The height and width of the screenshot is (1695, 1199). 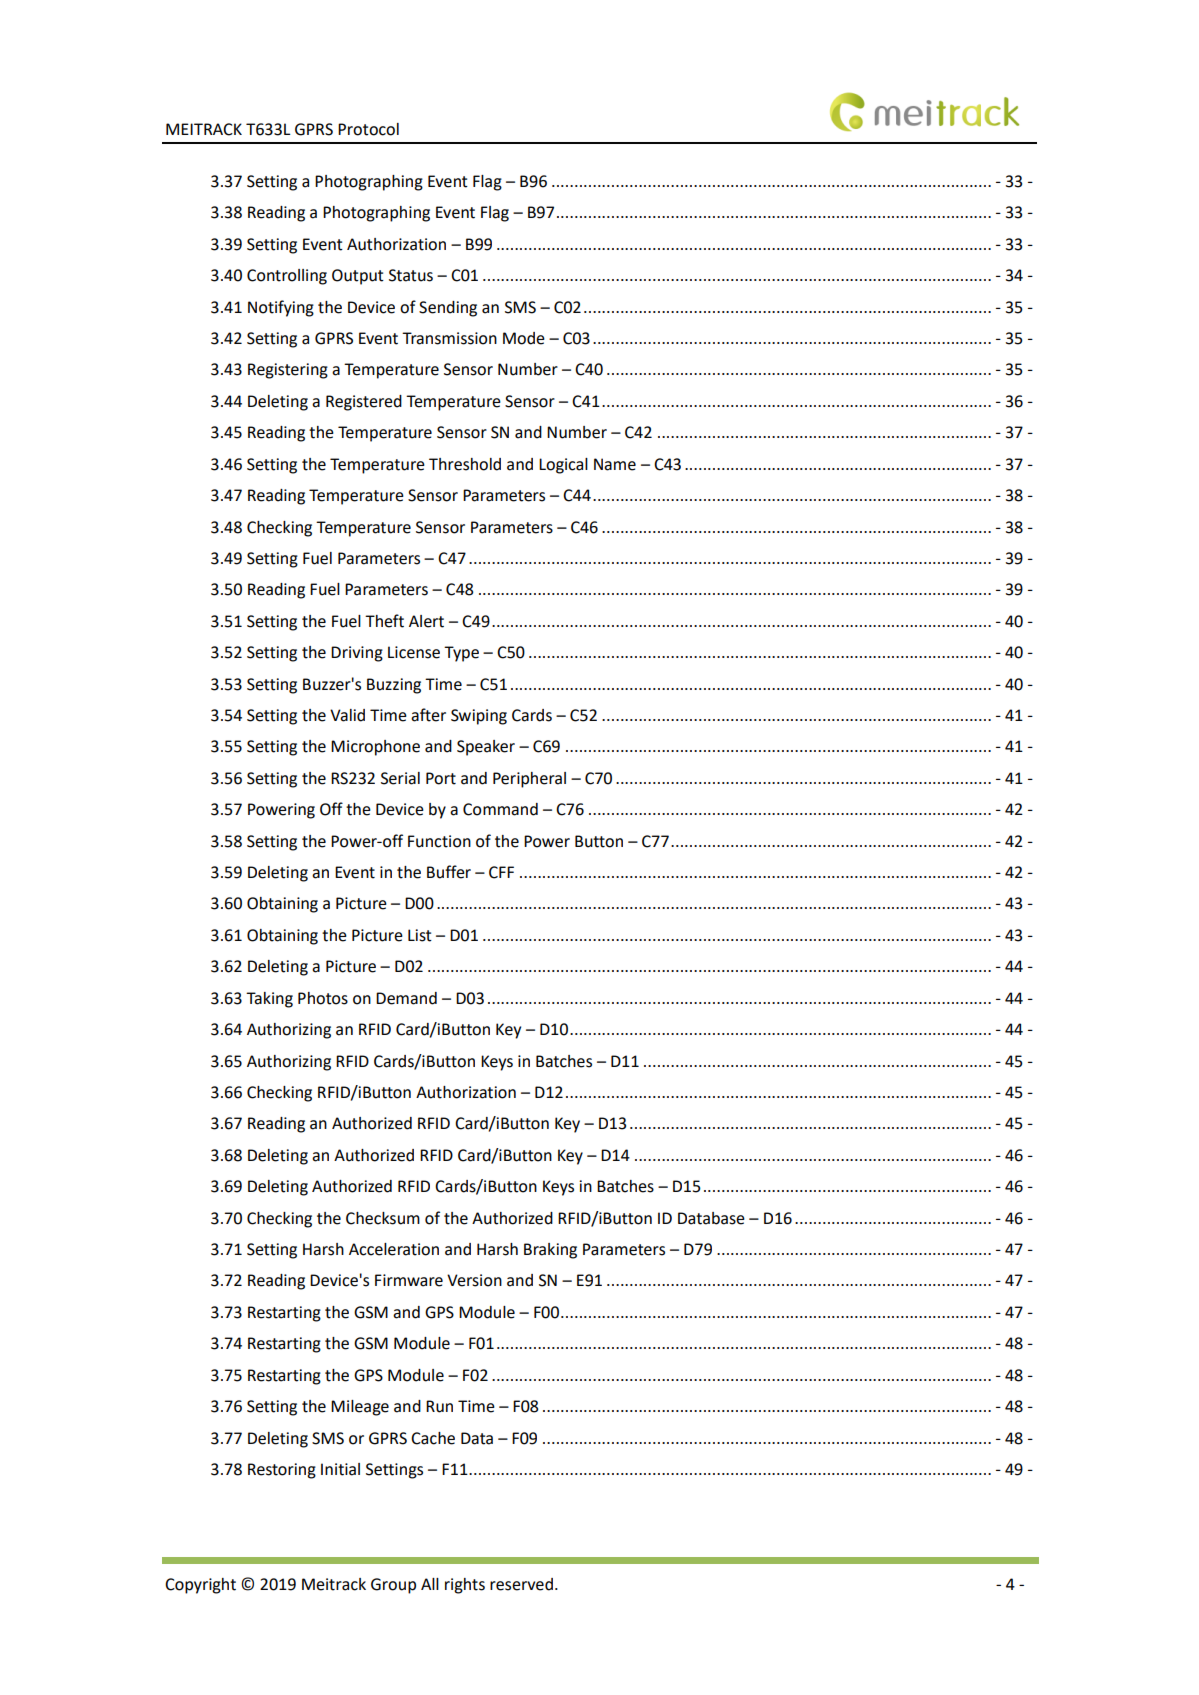 What do you see at coordinates (393, 1586) in the screenshot?
I see `Group` at bounding box center [393, 1586].
